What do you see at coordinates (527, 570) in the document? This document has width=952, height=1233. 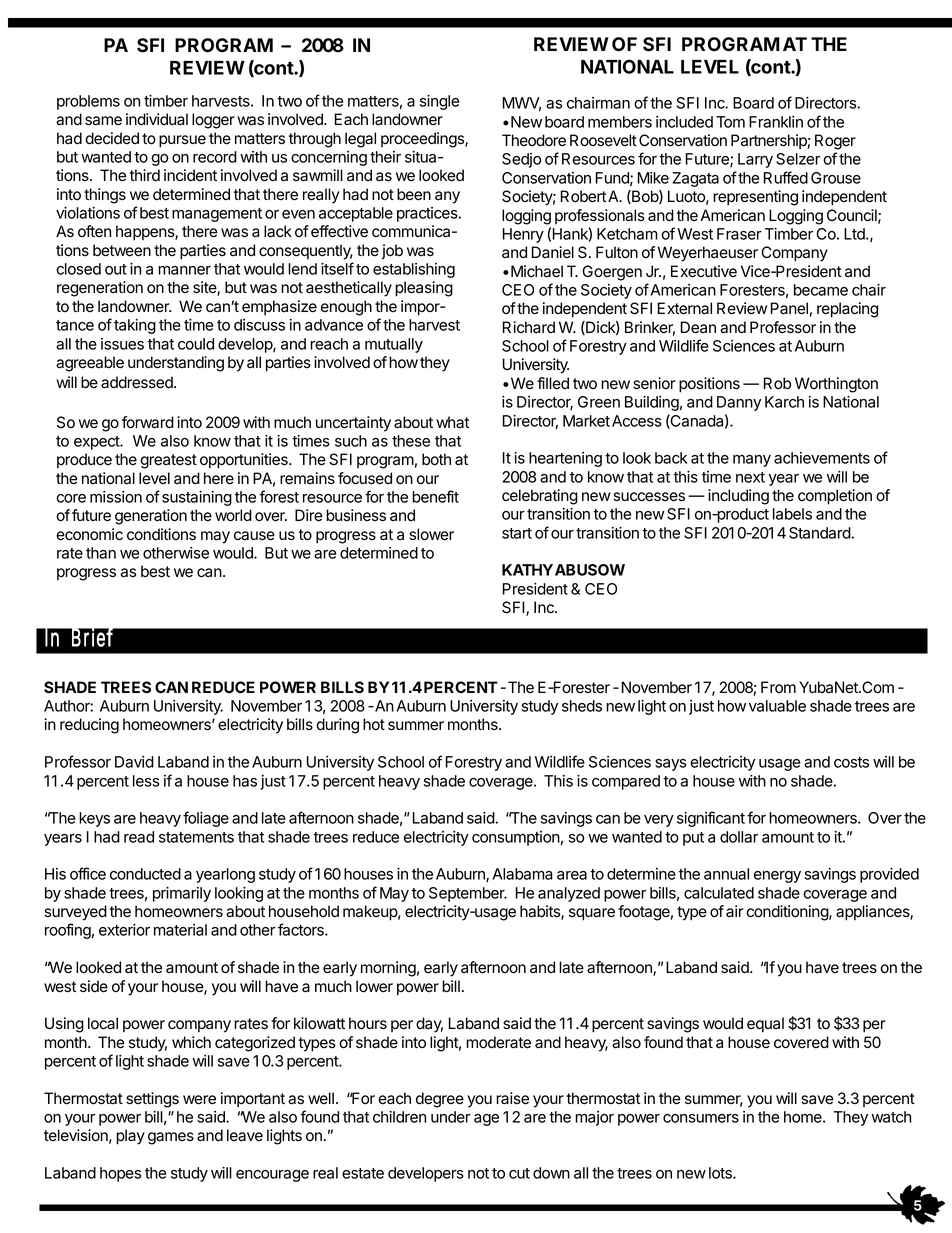 I see `KATHY` at bounding box center [527, 570].
